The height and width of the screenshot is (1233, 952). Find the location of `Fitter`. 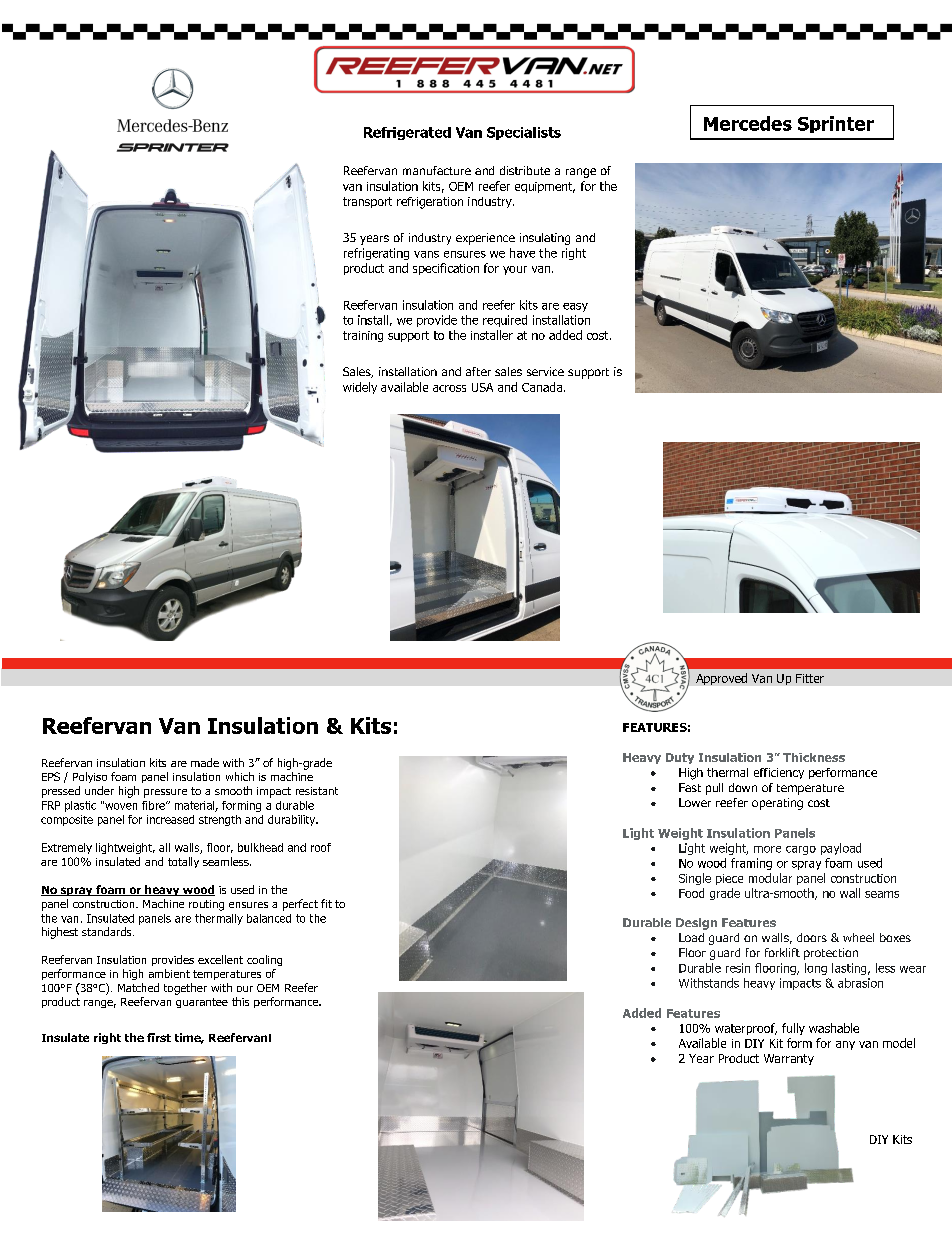

Fitter is located at coordinates (810, 678).
